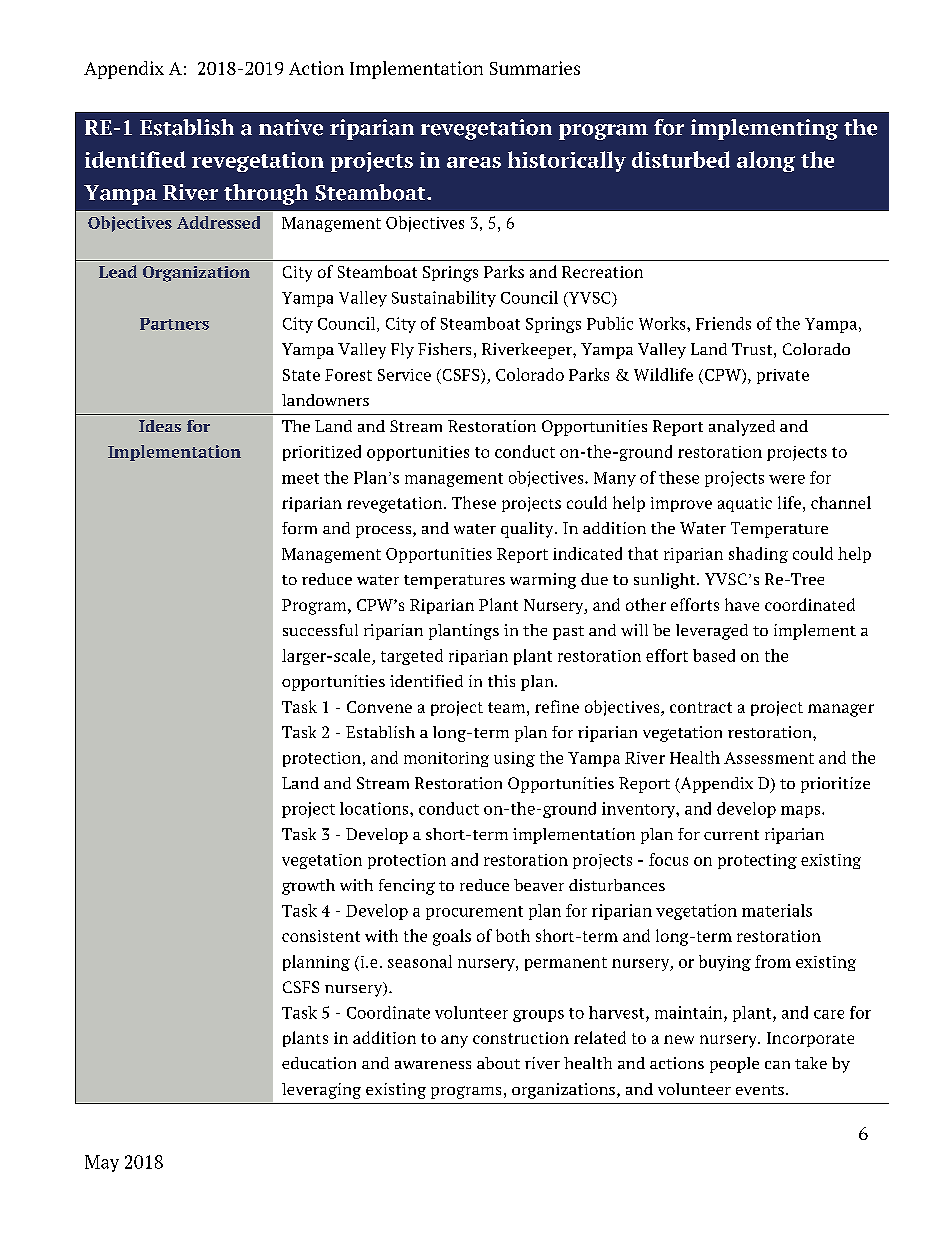 The image size is (952, 1233). Describe the element at coordinates (535, 68) in the screenshot. I see `Summaries` at that location.
